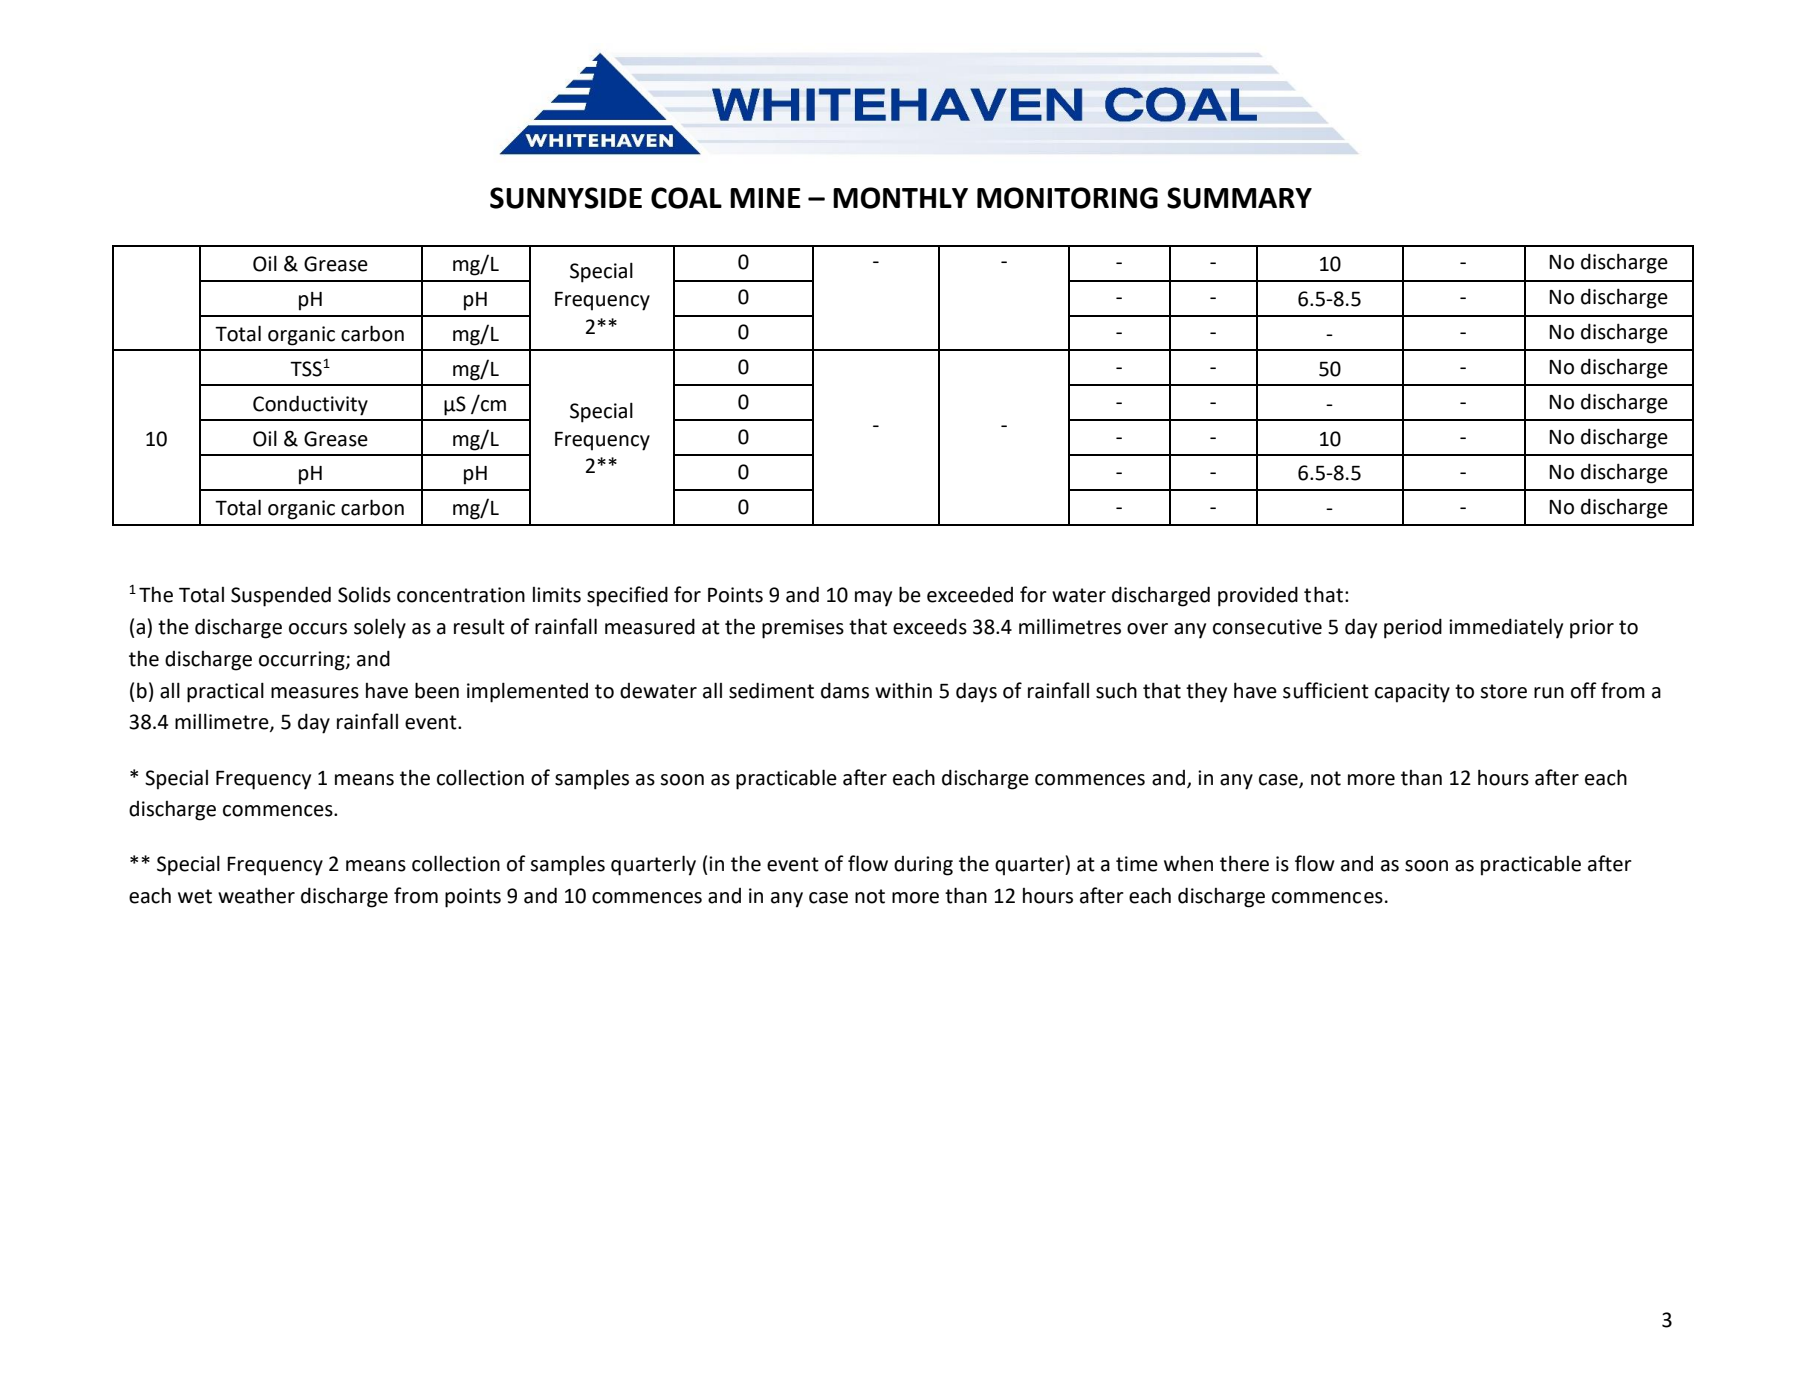 This screenshot has width=1802, height=1392. Describe the element at coordinates (566, 198) in the screenshot. I see `SUNNYSIDE` at that location.
